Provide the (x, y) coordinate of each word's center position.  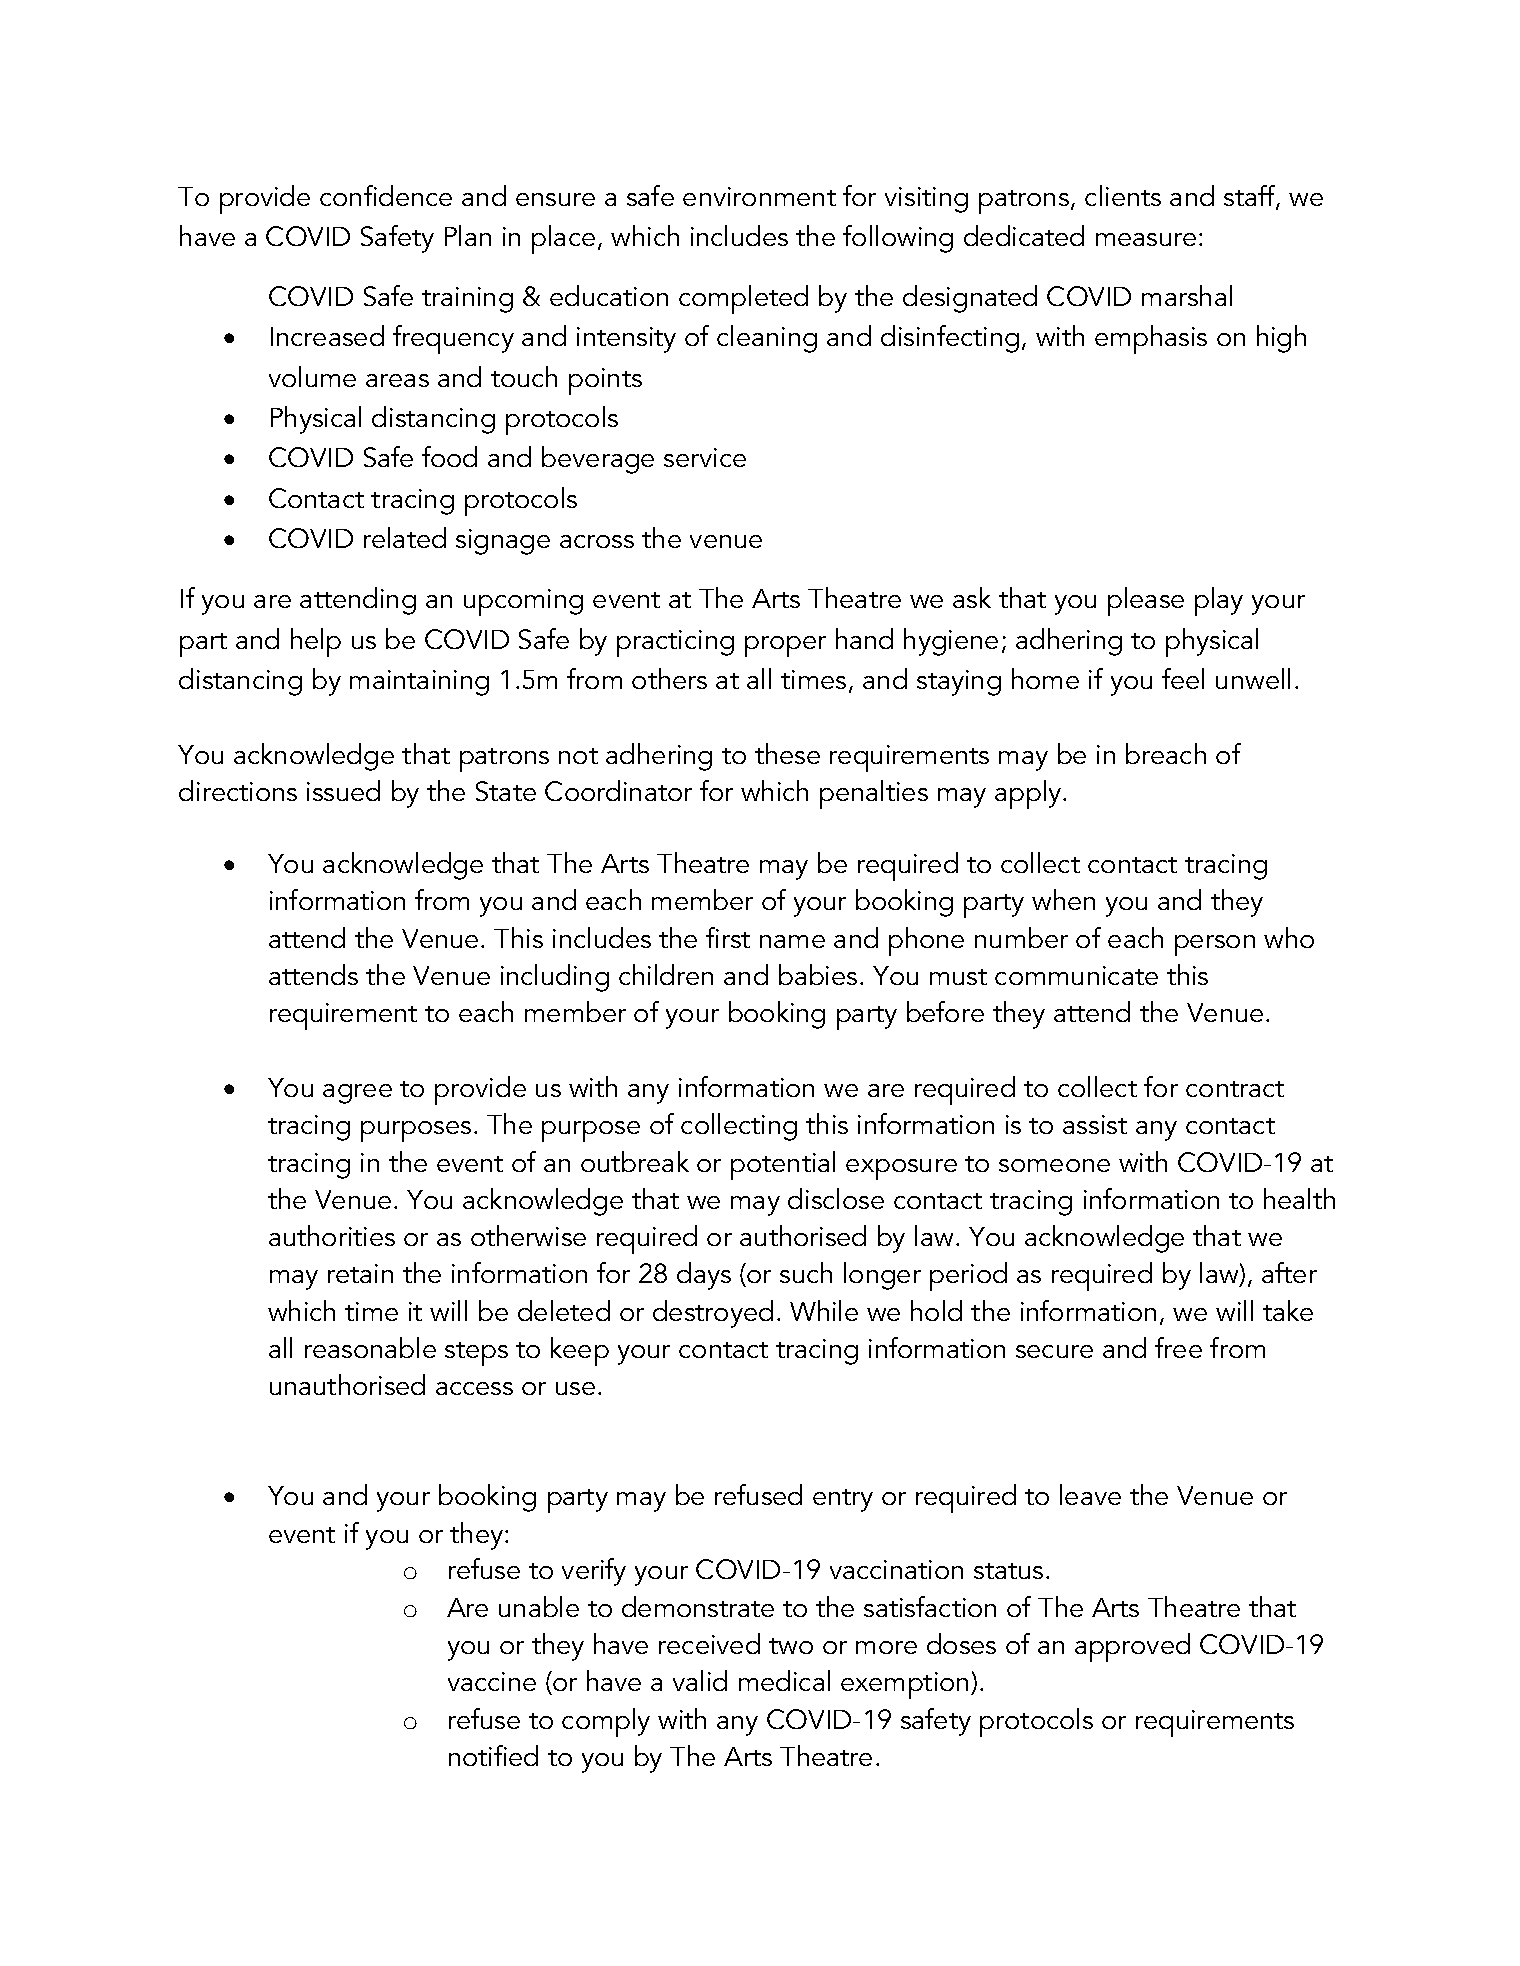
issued (343, 790)
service (705, 457)
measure (1146, 239)
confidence (386, 195)
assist (1095, 1124)
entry (843, 1500)
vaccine (492, 1681)
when (1063, 899)
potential (783, 1165)
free (1178, 1347)
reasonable (370, 1347)
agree (357, 1094)
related (405, 537)
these (787, 753)
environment (759, 196)
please (1146, 601)
